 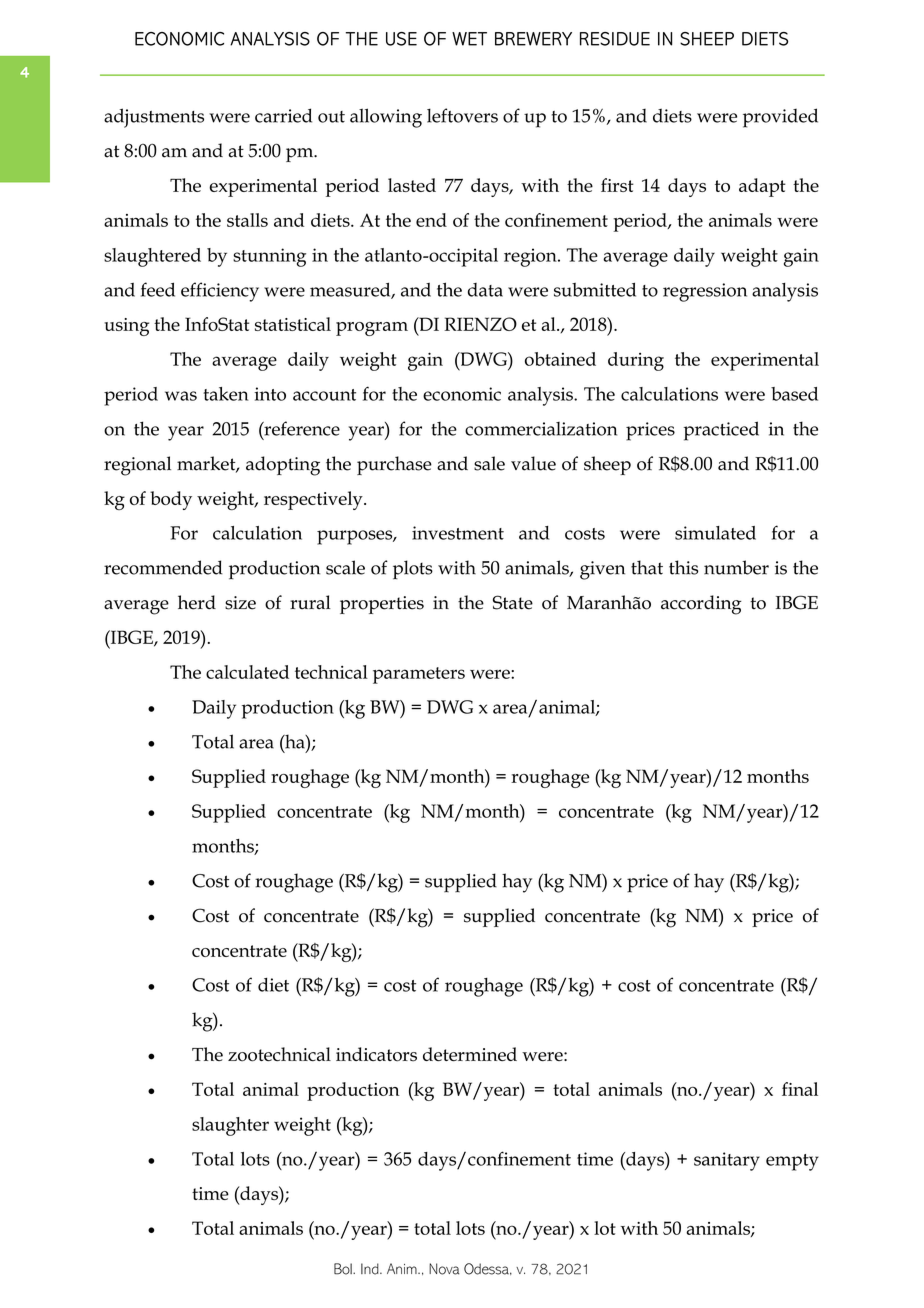 What do you see at coordinates (376, 1054) in the page?
I see `indicators` at bounding box center [376, 1054].
